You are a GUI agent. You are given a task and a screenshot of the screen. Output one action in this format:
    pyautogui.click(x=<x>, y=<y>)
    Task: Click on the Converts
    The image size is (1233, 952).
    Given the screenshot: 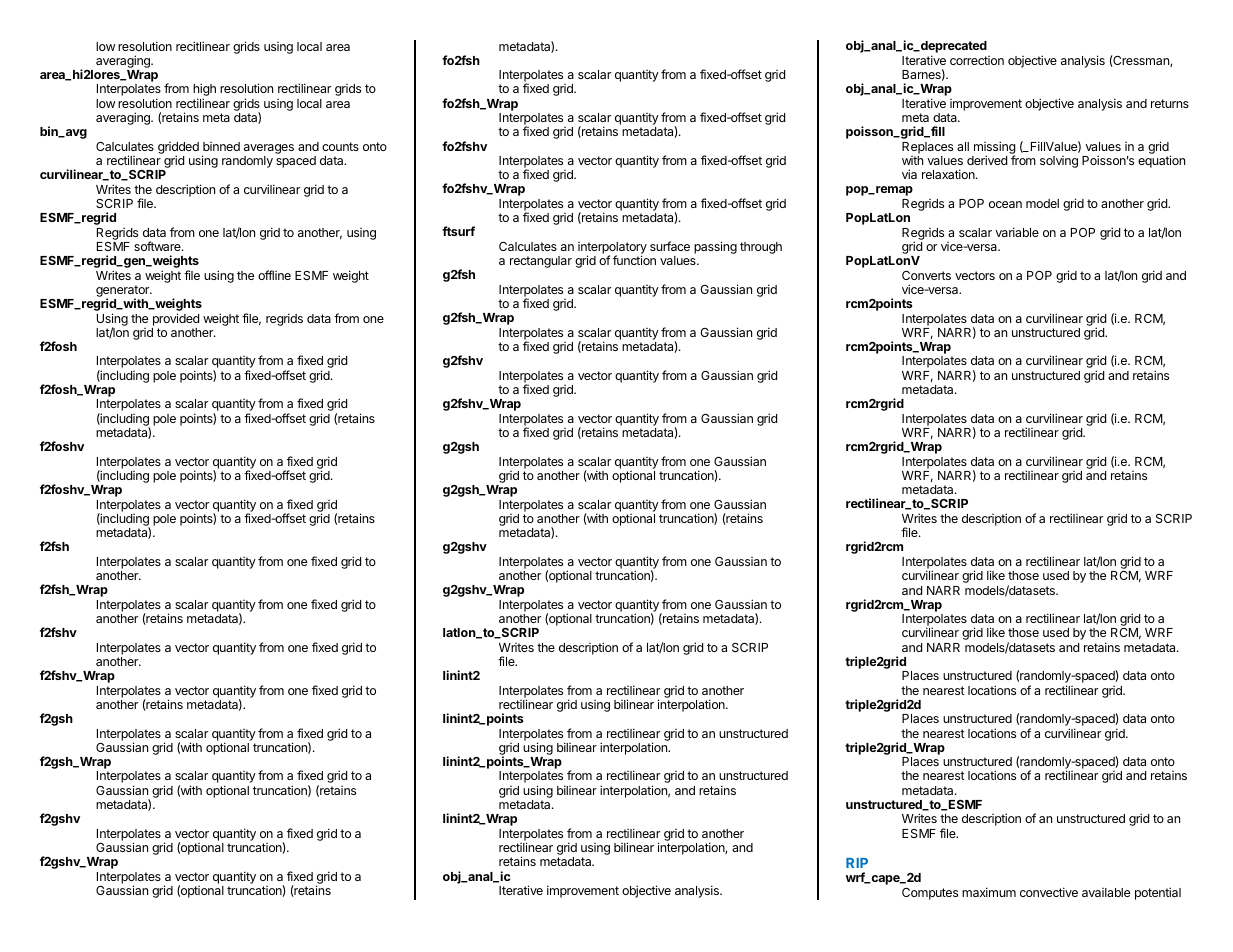 What is the action you would take?
    pyautogui.click(x=926, y=275)
